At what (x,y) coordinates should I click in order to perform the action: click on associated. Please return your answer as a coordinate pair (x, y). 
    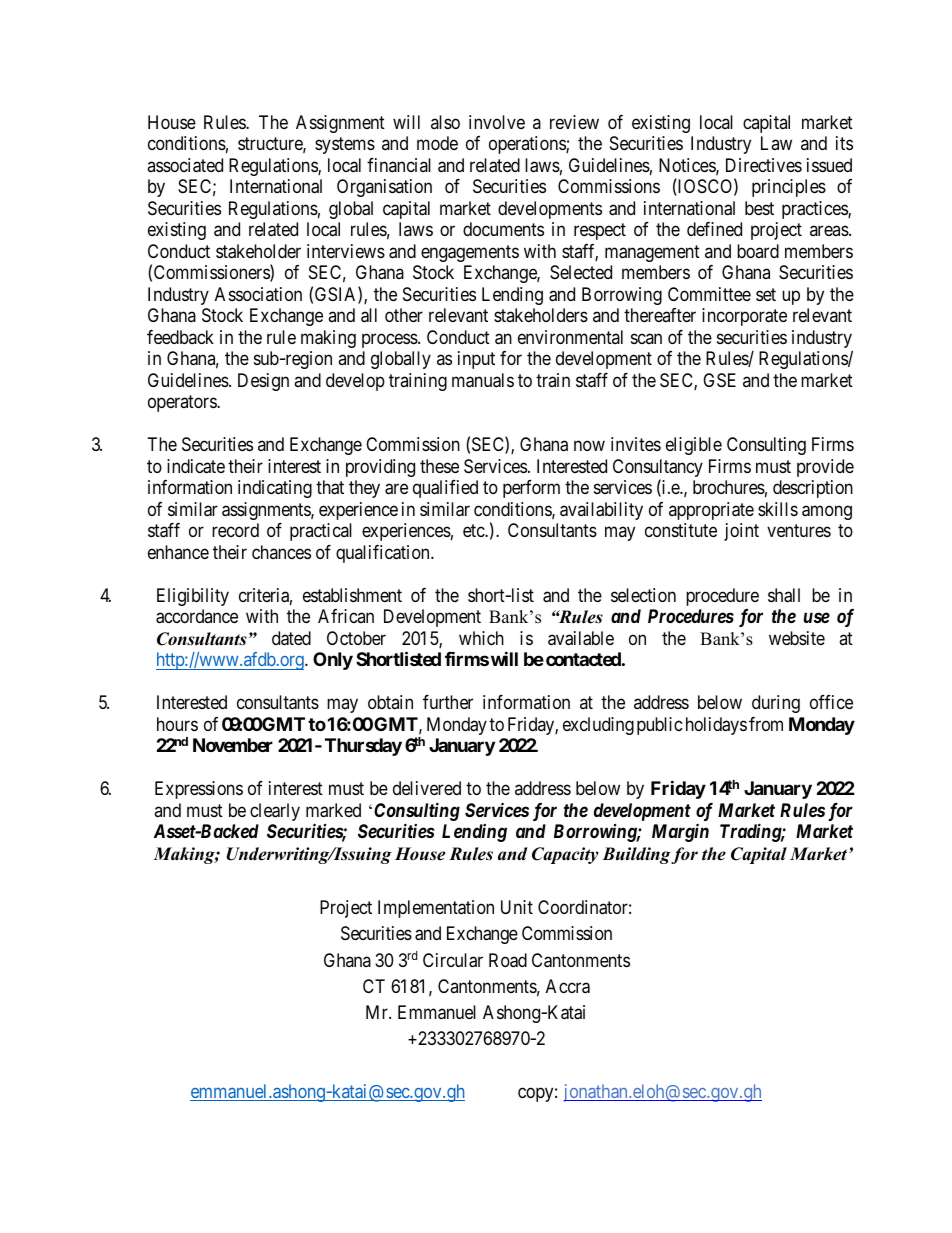
    Looking at the image, I should click on (185, 165).
